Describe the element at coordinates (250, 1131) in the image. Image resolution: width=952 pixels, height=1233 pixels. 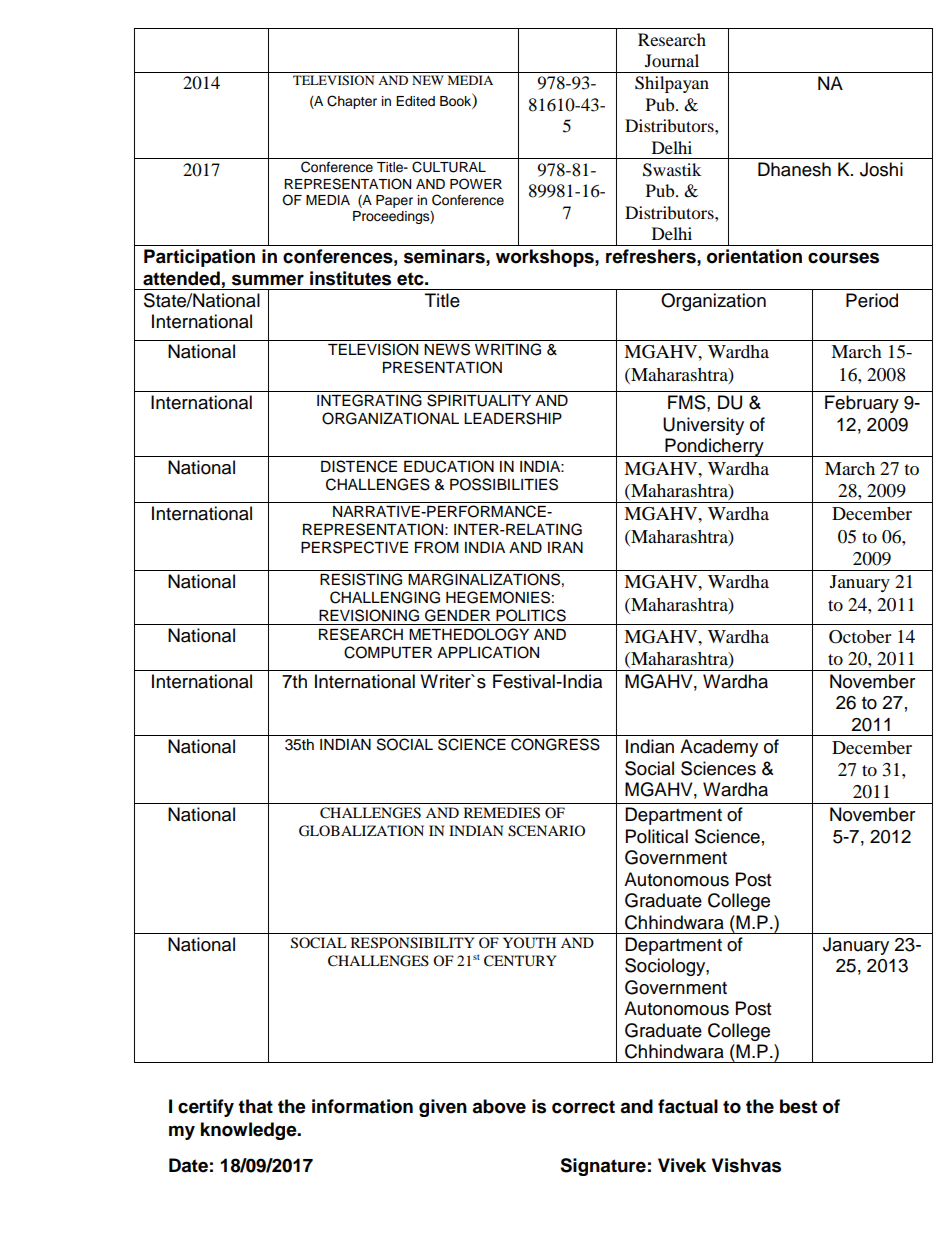
I see `knowledge` at that location.
